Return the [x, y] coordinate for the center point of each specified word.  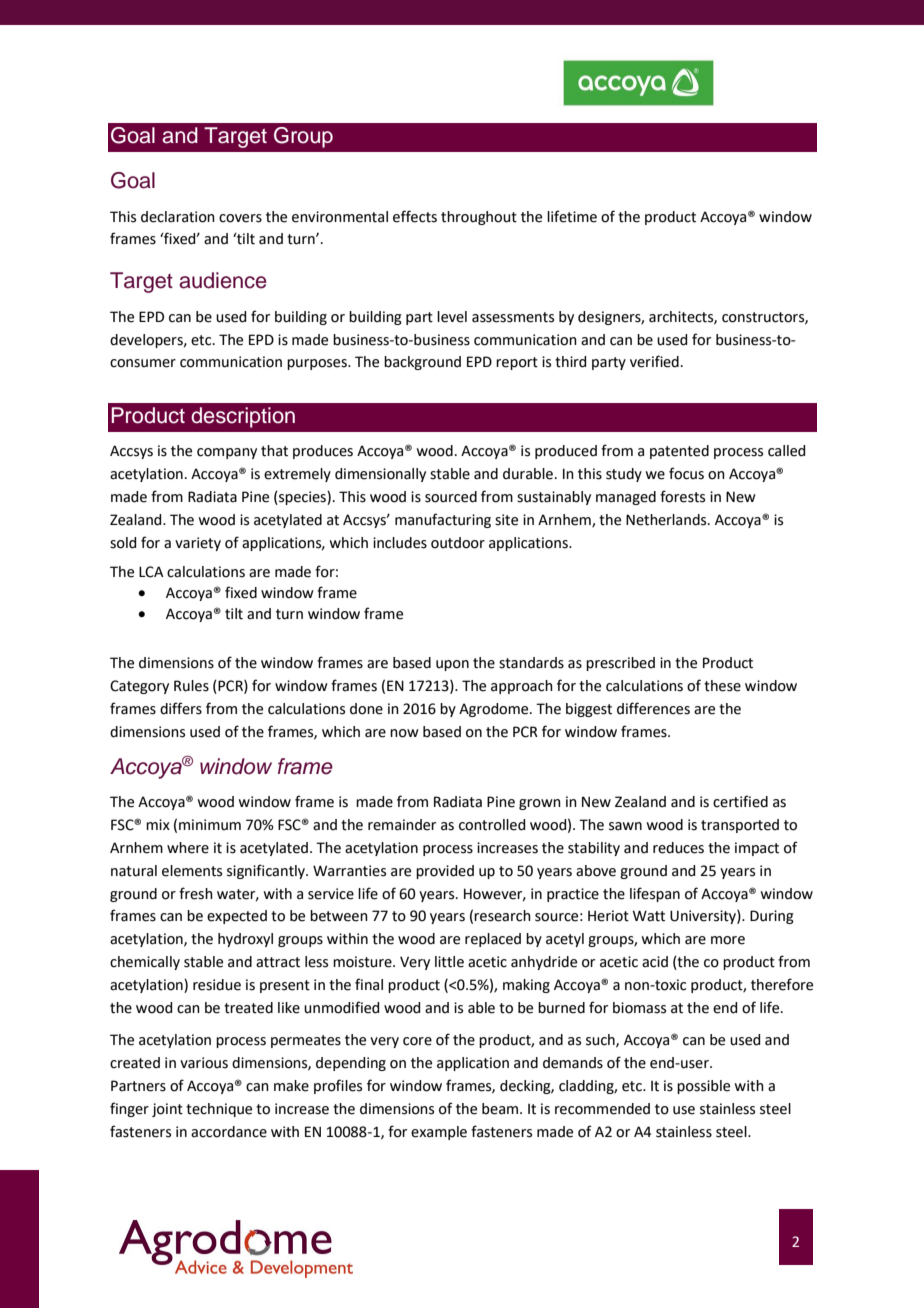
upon [452, 665]
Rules [191, 686]
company [227, 453]
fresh [196, 893]
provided [445, 872]
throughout [479, 218]
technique [219, 1110]
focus [686, 473]
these [722, 686]
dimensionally [380, 475]
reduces [678, 848]
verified [654, 361]
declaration [178, 217]
